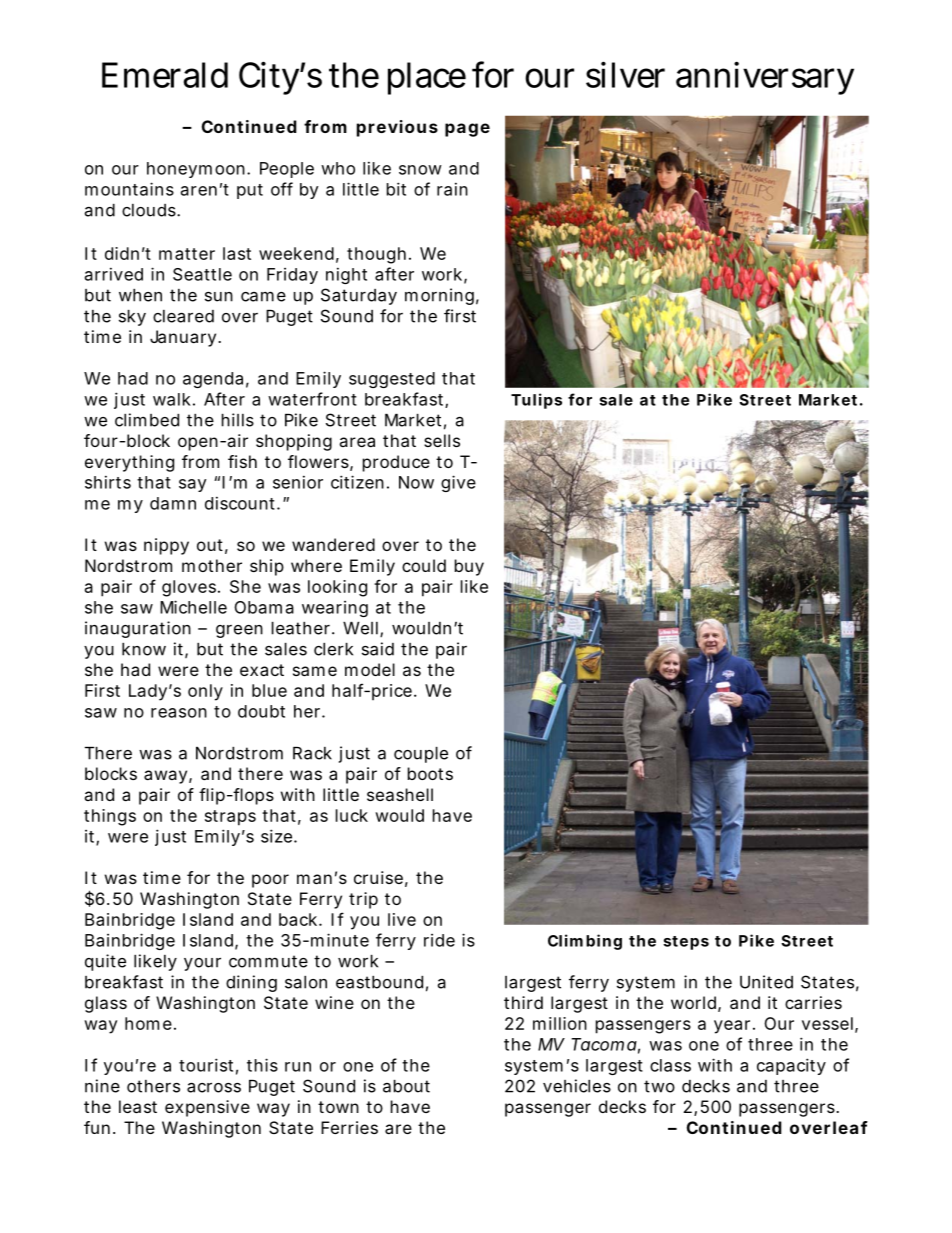 Image resolution: width=952 pixels, height=1233 pixels. I want to click on anniversary, so click(765, 78).
